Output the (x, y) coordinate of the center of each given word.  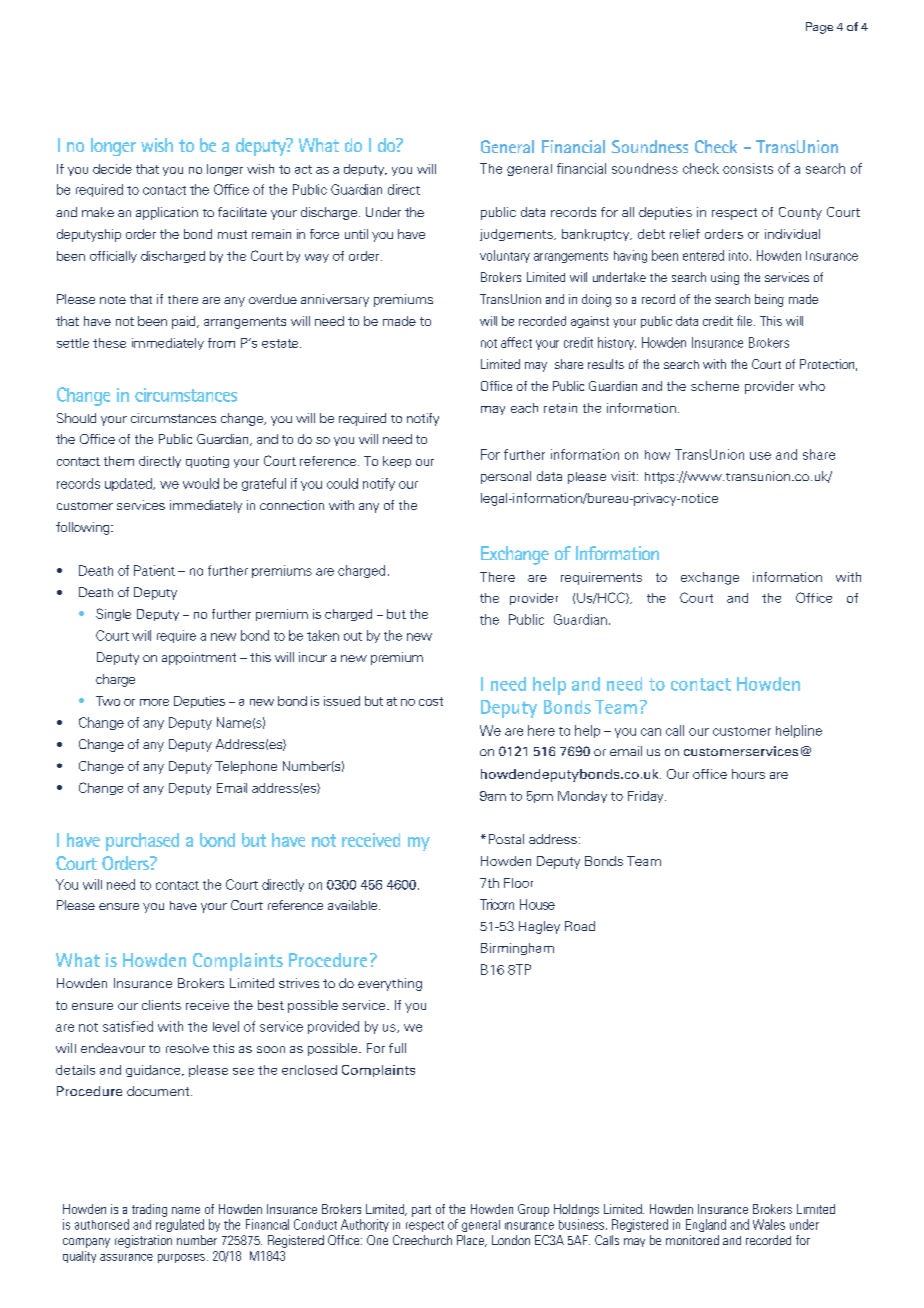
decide (112, 169)
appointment (199, 658)
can (651, 732)
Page (819, 28)
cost (431, 701)
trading (149, 1210)
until (356, 234)
